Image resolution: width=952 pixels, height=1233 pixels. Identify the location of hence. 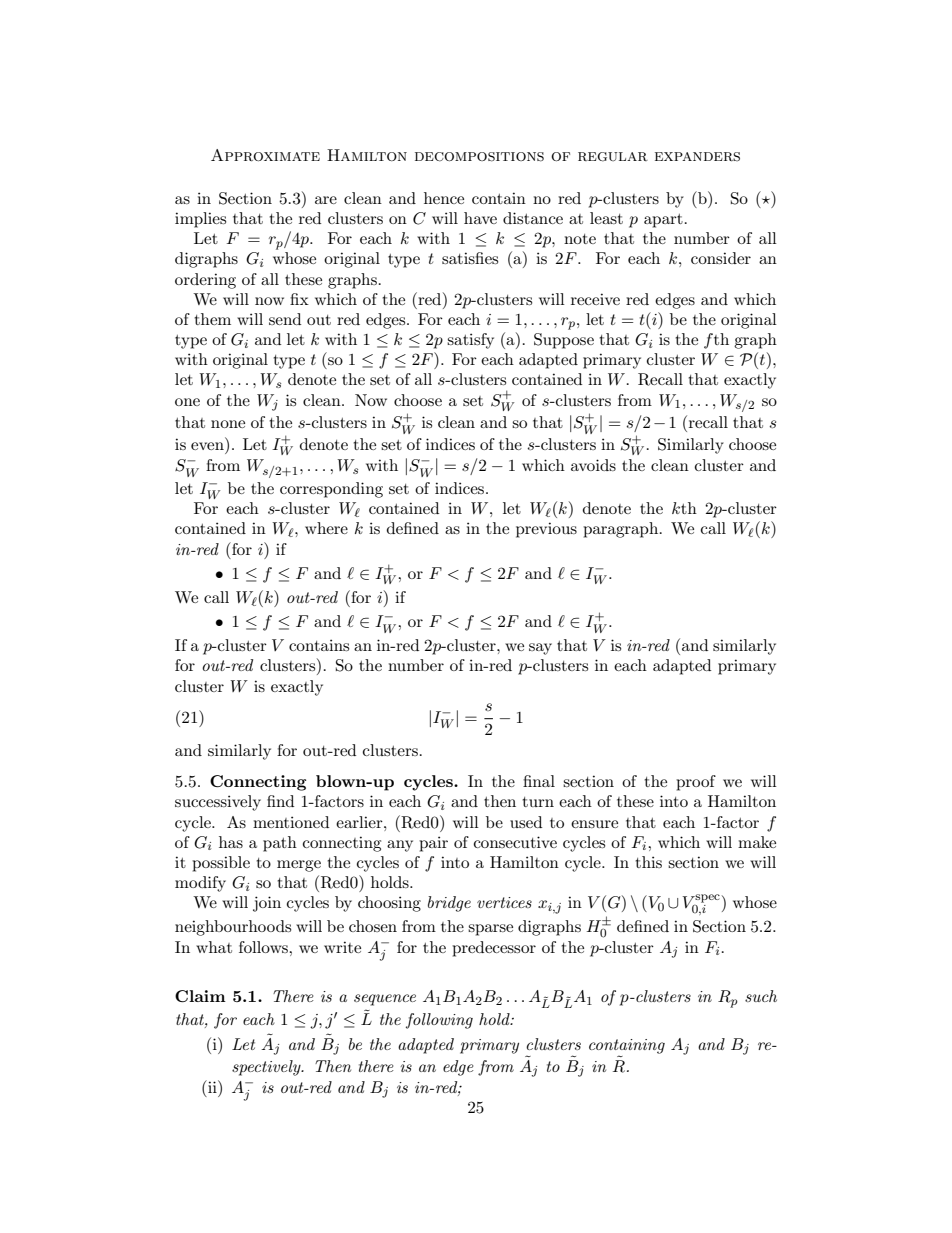
(444, 198).
